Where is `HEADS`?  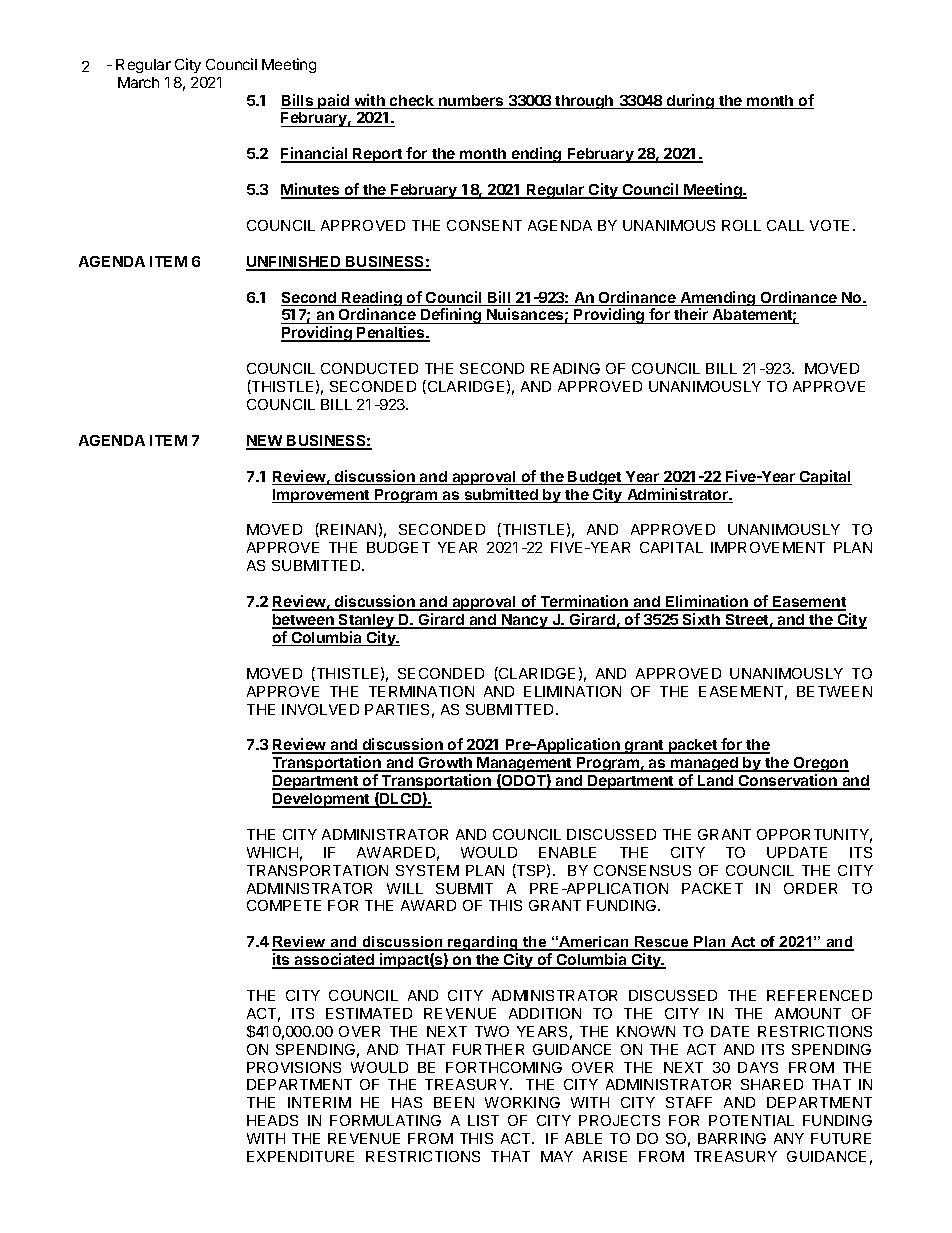 HEADS is located at coordinates (272, 1120).
